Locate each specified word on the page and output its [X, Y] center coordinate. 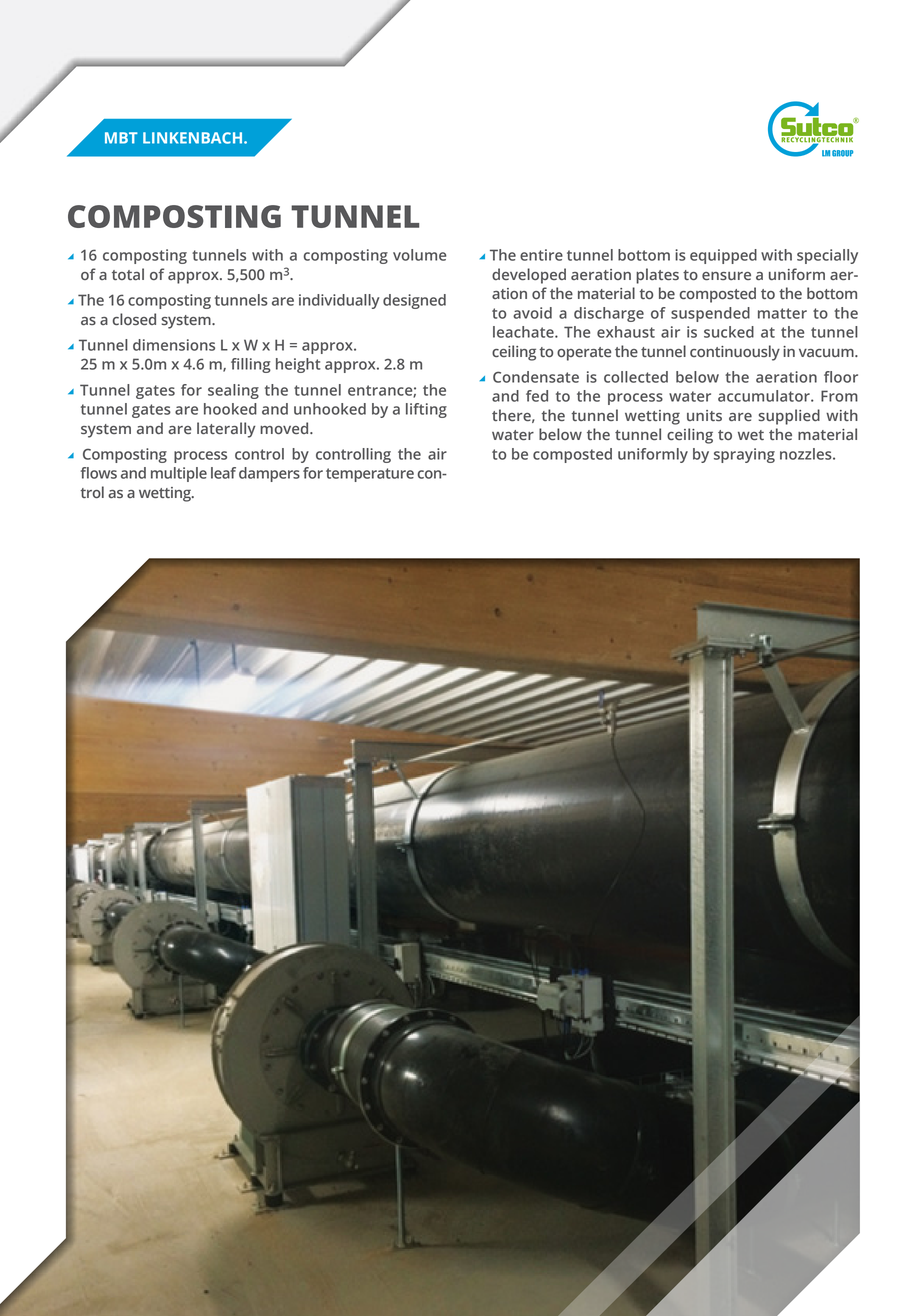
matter [782, 313]
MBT [121, 138]
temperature [370, 475]
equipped [723, 256]
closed [134, 319]
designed [414, 301]
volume [419, 255]
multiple [179, 474]
